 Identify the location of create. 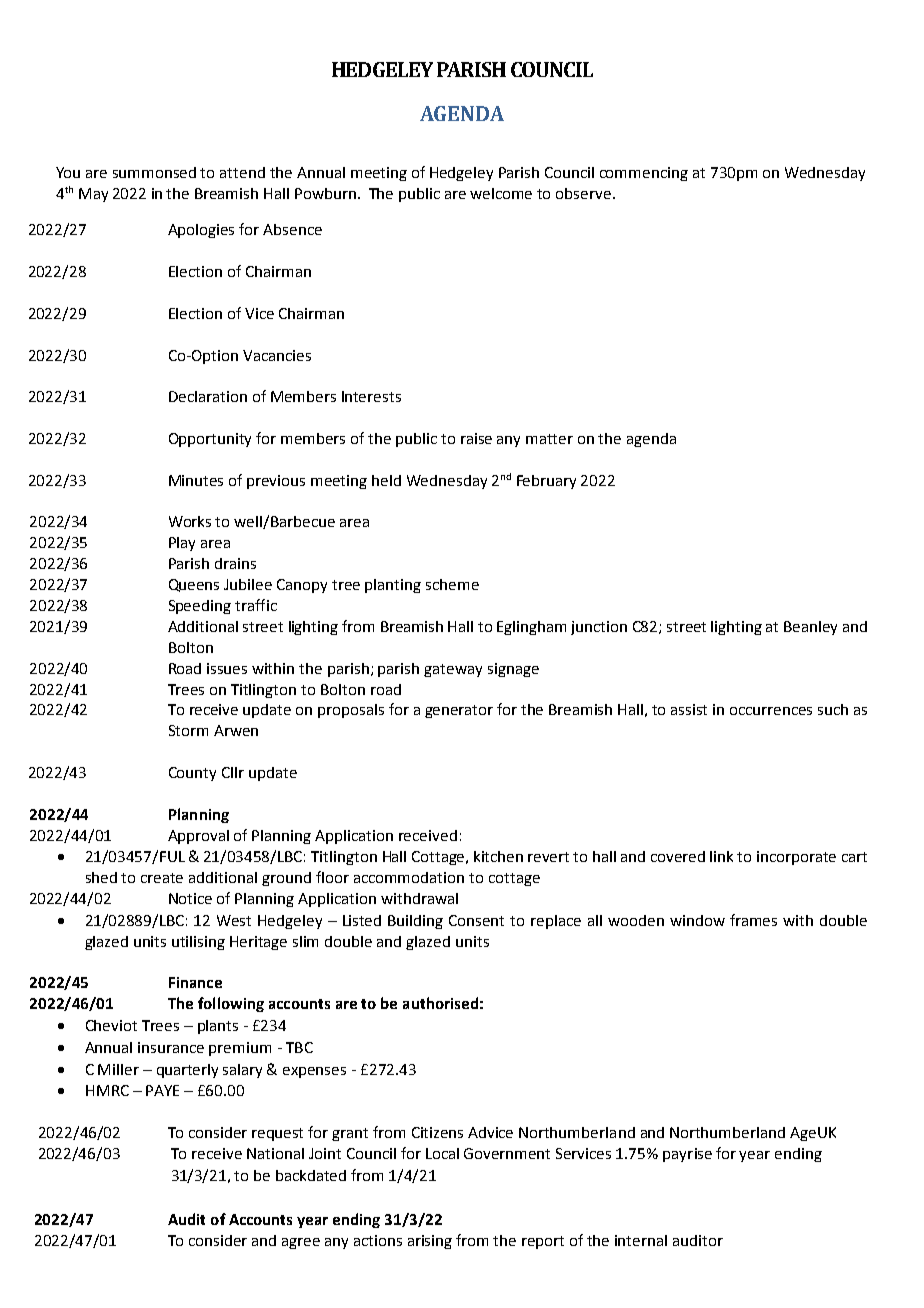
(162, 878).
